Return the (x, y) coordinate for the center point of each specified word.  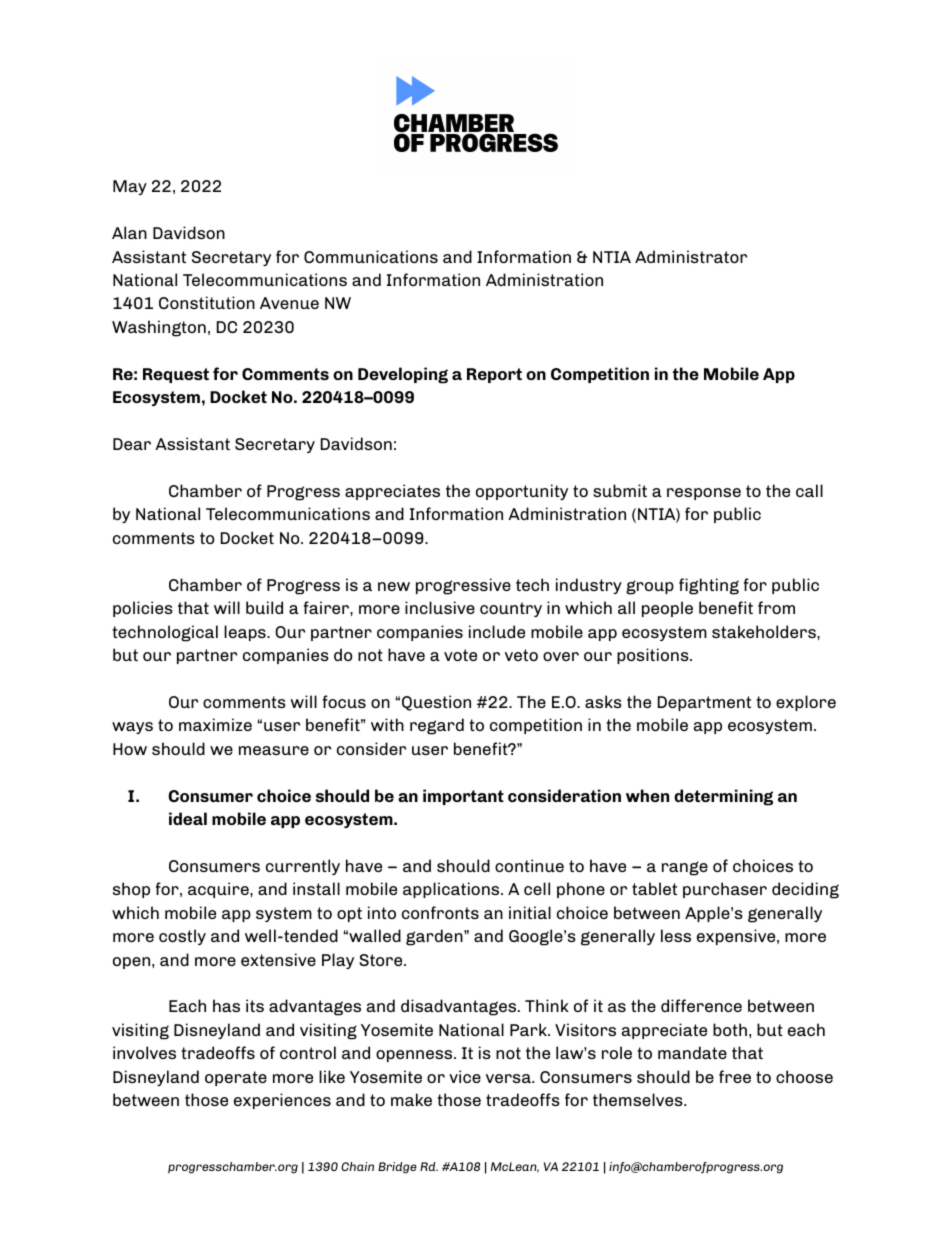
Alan (129, 232)
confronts (440, 912)
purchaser (725, 890)
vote (460, 655)
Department (704, 703)
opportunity (522, 492)
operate (236, 1078)
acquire (219, 890)
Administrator (691, 256)
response (704, 494)
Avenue (289, 303)
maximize (215, 724)
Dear (132, 444)
